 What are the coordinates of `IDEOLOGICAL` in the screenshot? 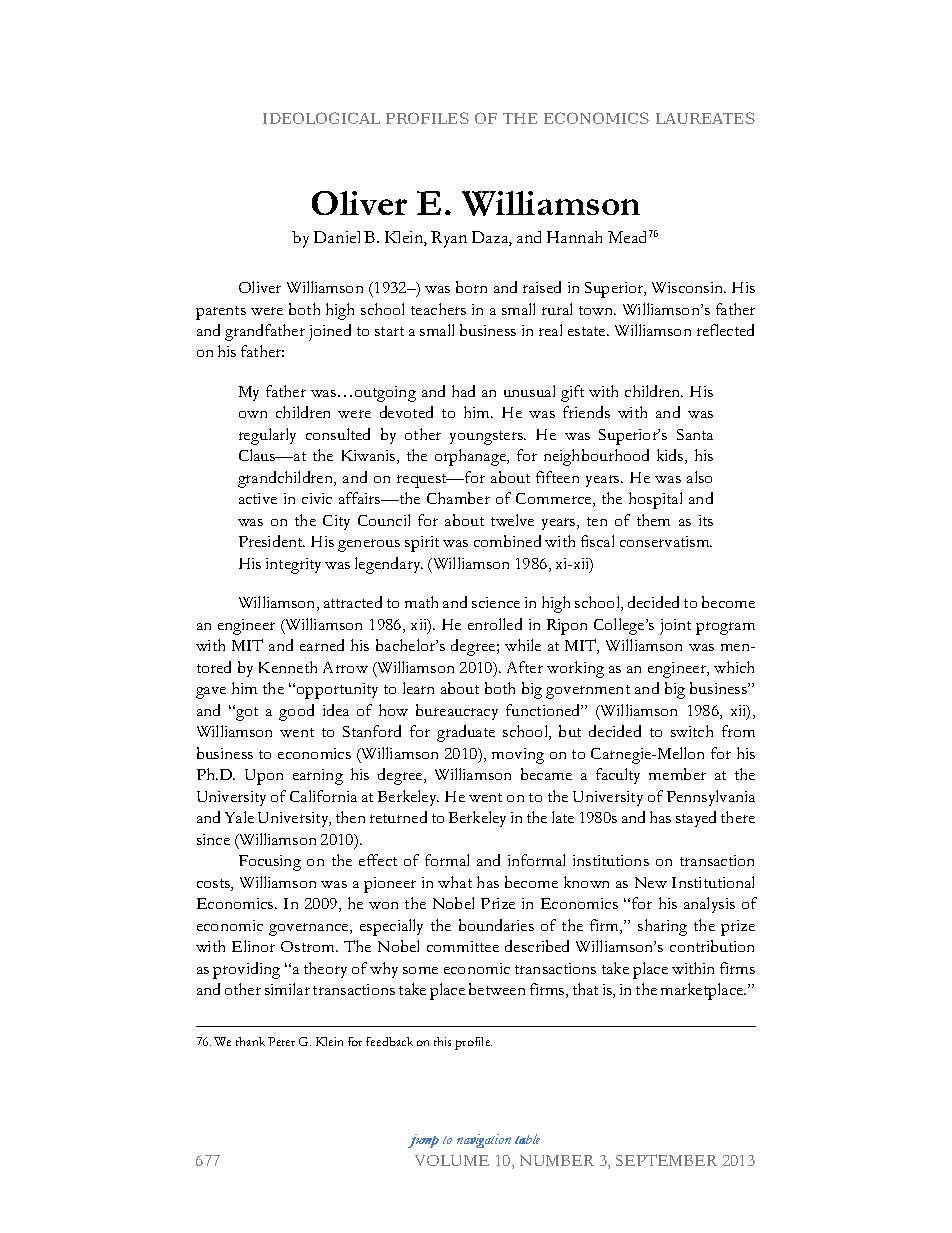 It's located at (321, 118).
